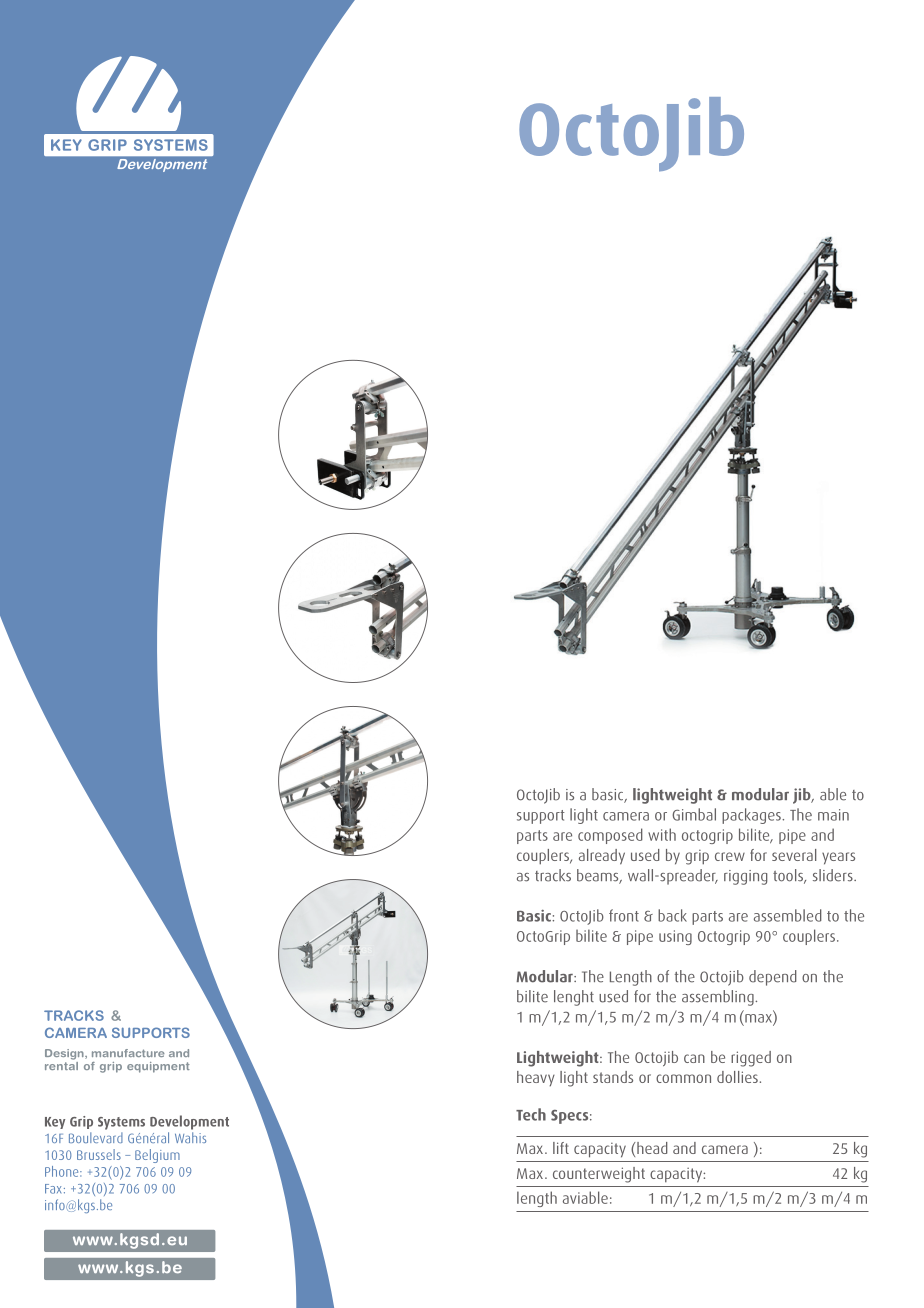 Image resolution: width=924 pixels, height=1308 pixels. What do you see at coordinates (158, 1067) in the page?
I see `equipment` at bounding box center [158, 1067].
